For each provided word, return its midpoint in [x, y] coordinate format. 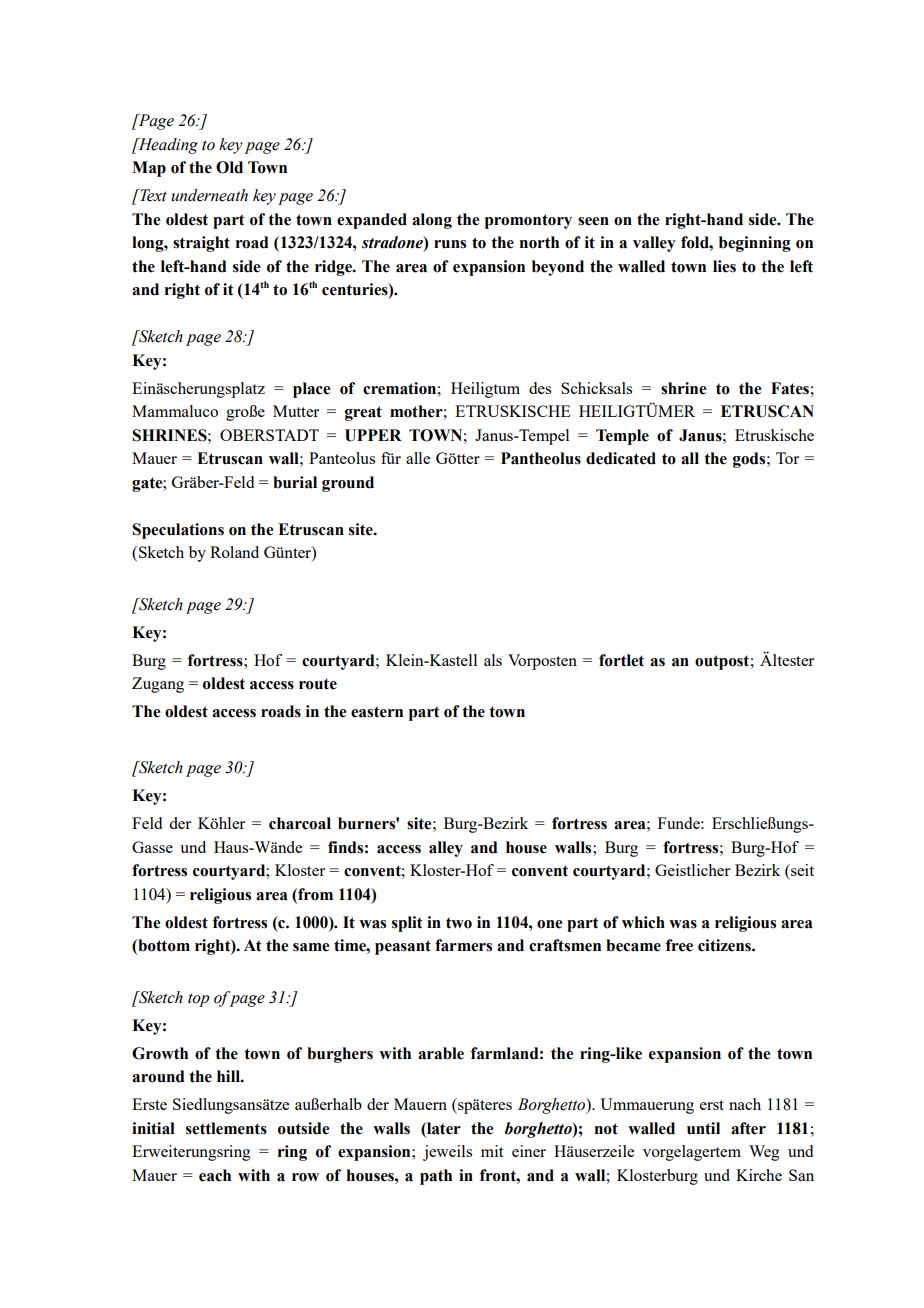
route [318, 684]
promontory [528, 221]
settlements [226, 1128]
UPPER [373, 435]
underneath [209, 195]
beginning [755, 244]
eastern [377, 712]
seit [801, 870]
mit [492, 1151]
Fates [790, 388]
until [703, 1128]
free [679, 945]
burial [295, 482]
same [311, 947]
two [459, 923]
